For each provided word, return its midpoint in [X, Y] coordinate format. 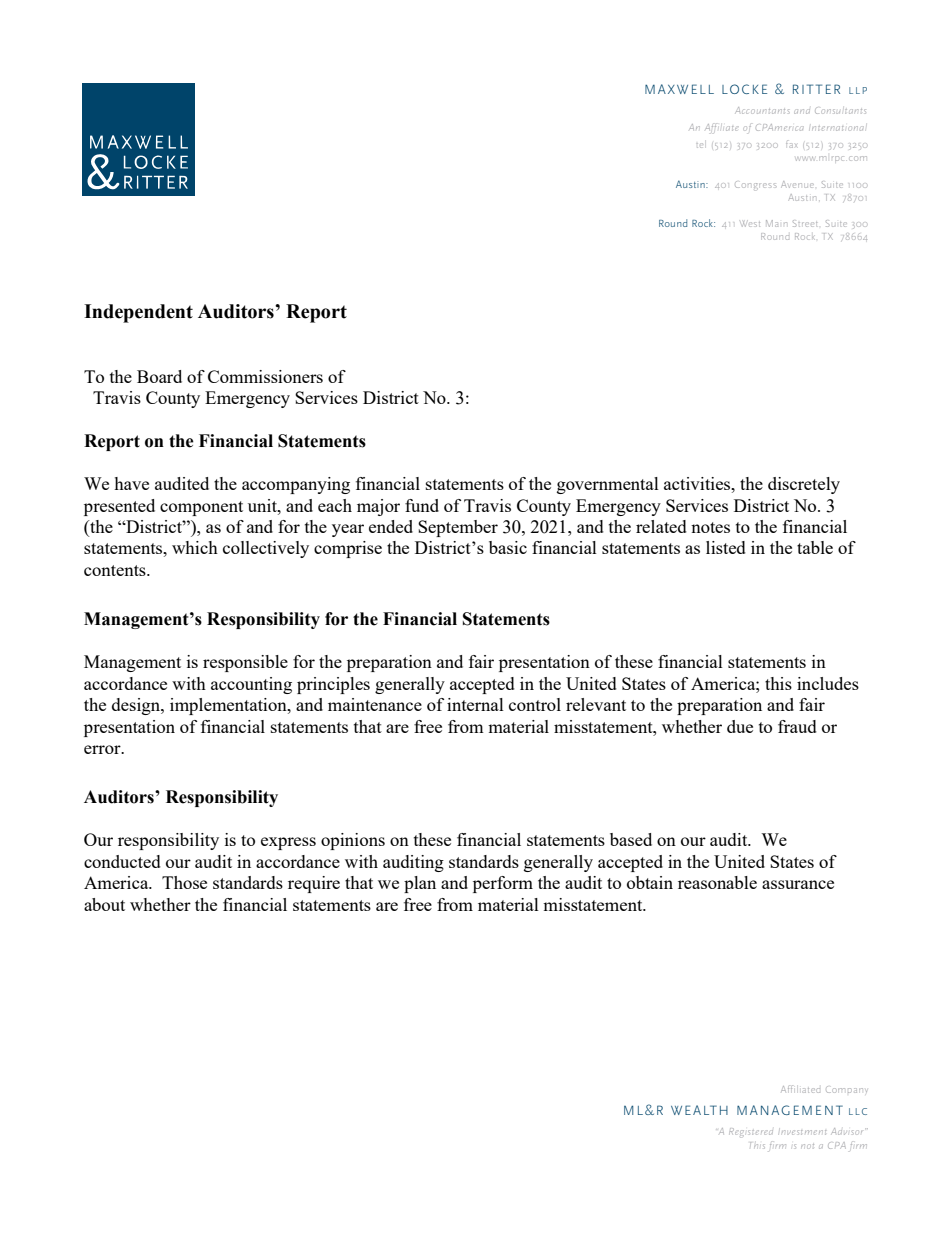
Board [159, 376]
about [104, 904]
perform [503, 884]
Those [184, 882]
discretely [804, 485]
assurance [798, 884]
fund [422, 505]
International [837, 128]
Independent [138, 313]
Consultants [840, 111]
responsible [245, 663]
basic [508, 547]
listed [726, 547]
